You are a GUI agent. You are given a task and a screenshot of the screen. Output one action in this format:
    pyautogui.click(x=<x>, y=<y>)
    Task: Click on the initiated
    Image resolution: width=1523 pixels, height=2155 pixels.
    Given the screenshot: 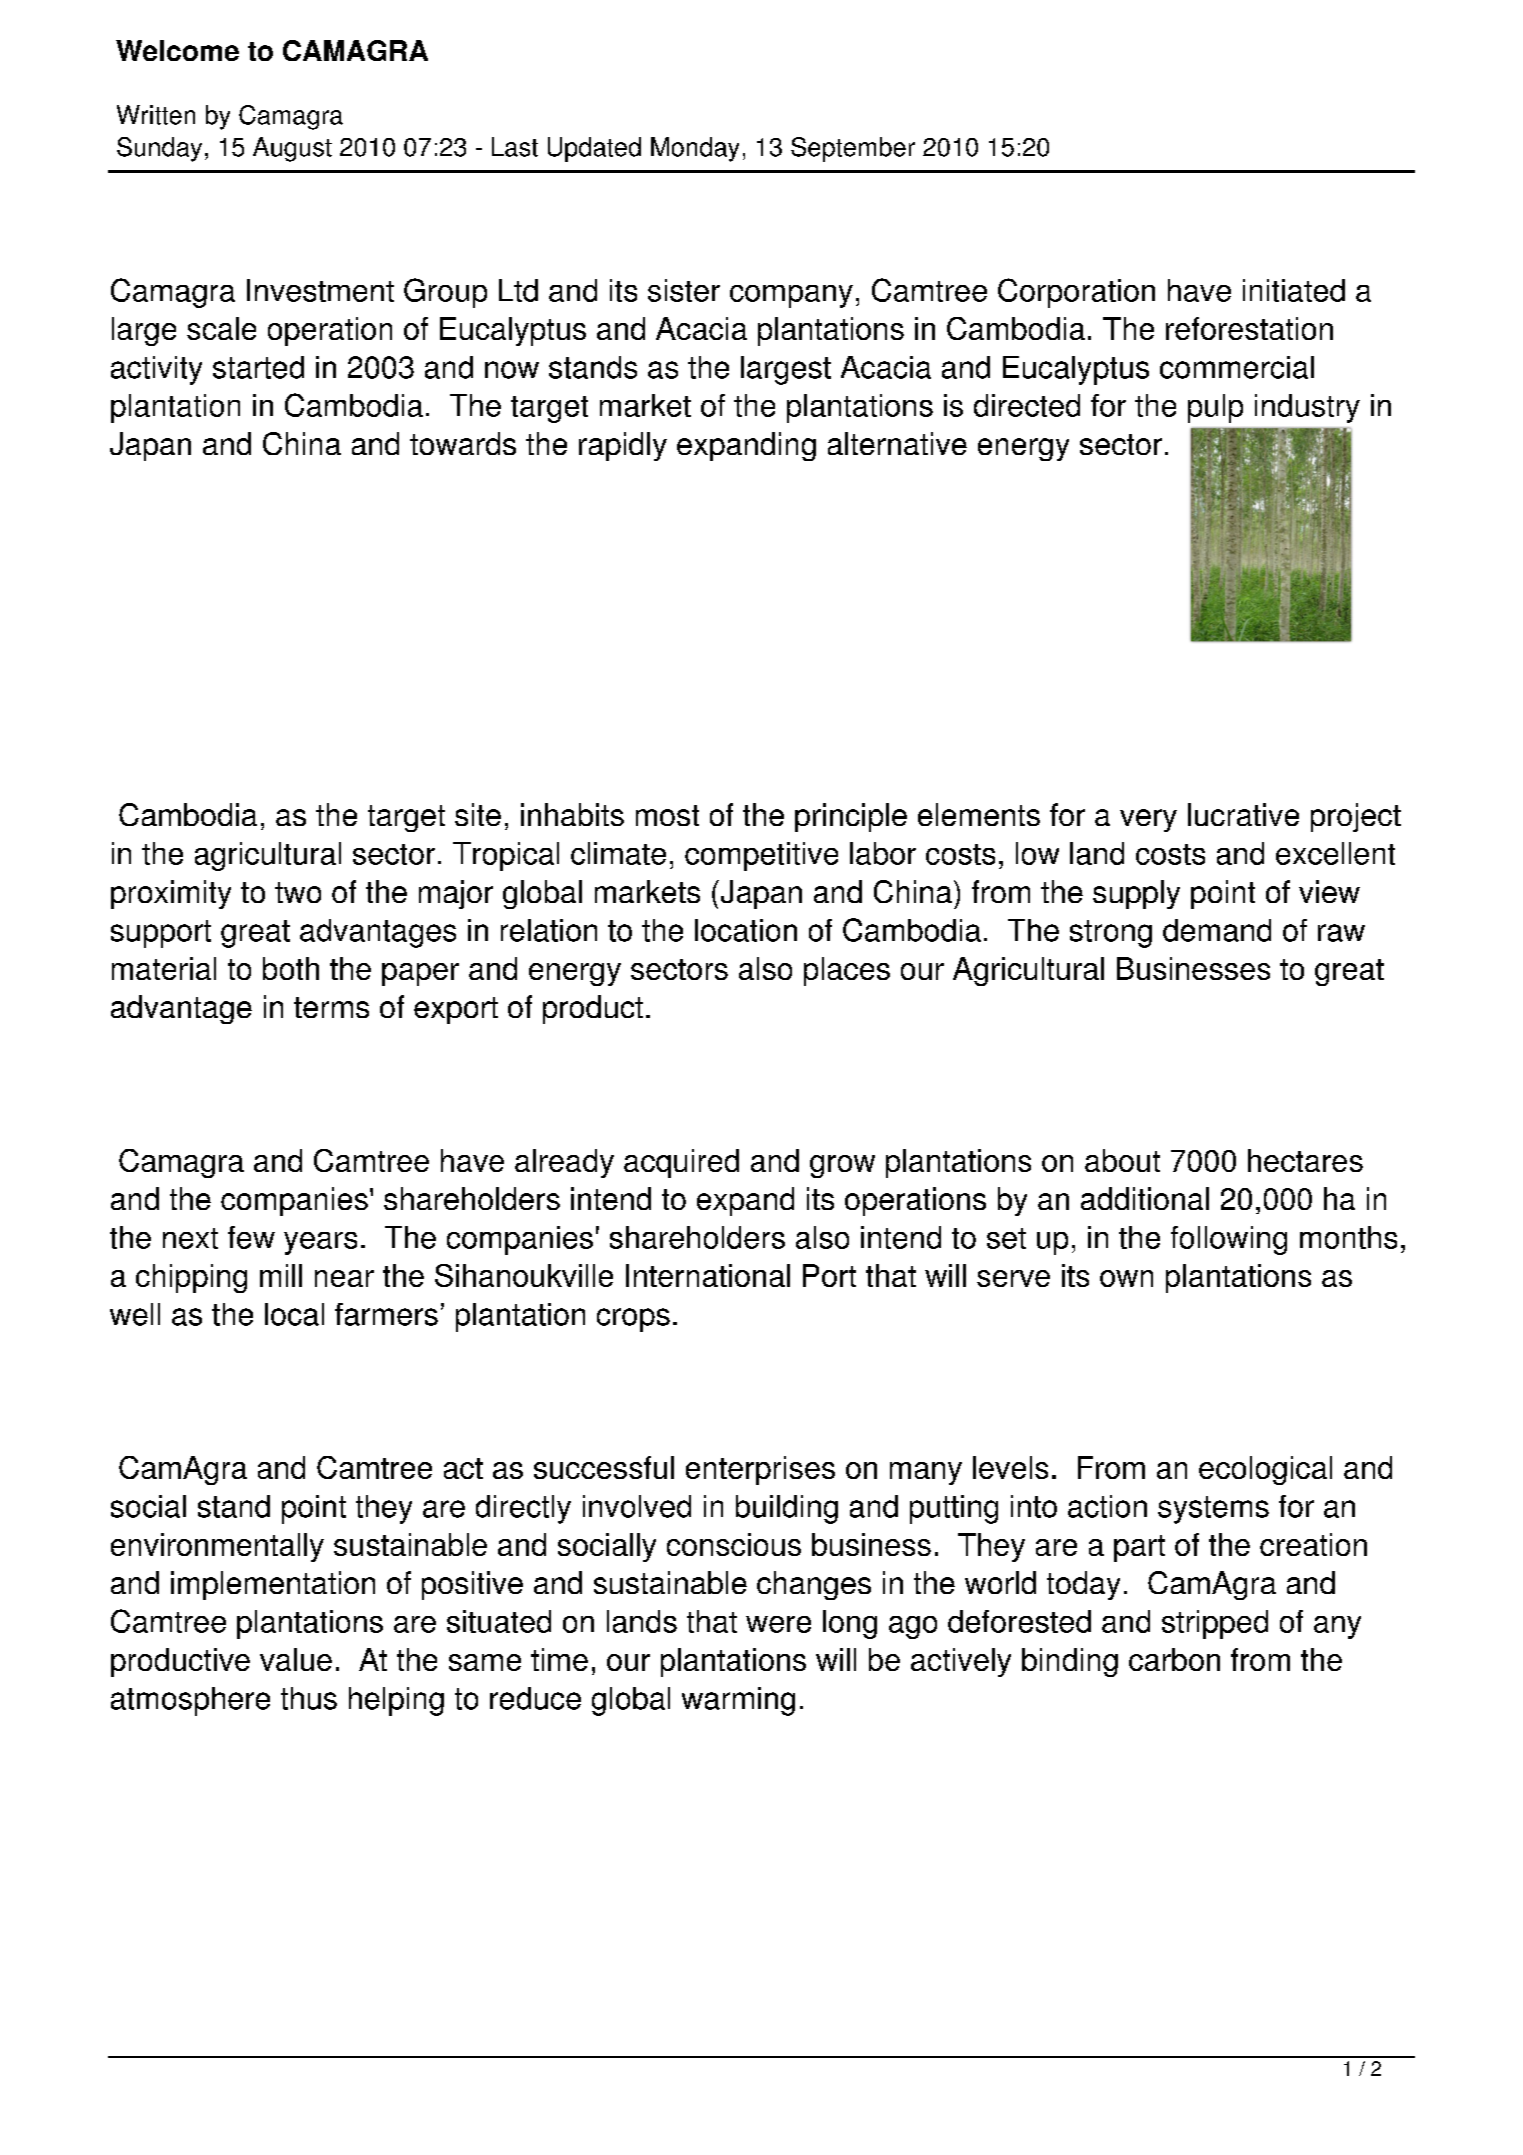 What is the action you would take?
    pyautogui.click(x=1294, y=290)
